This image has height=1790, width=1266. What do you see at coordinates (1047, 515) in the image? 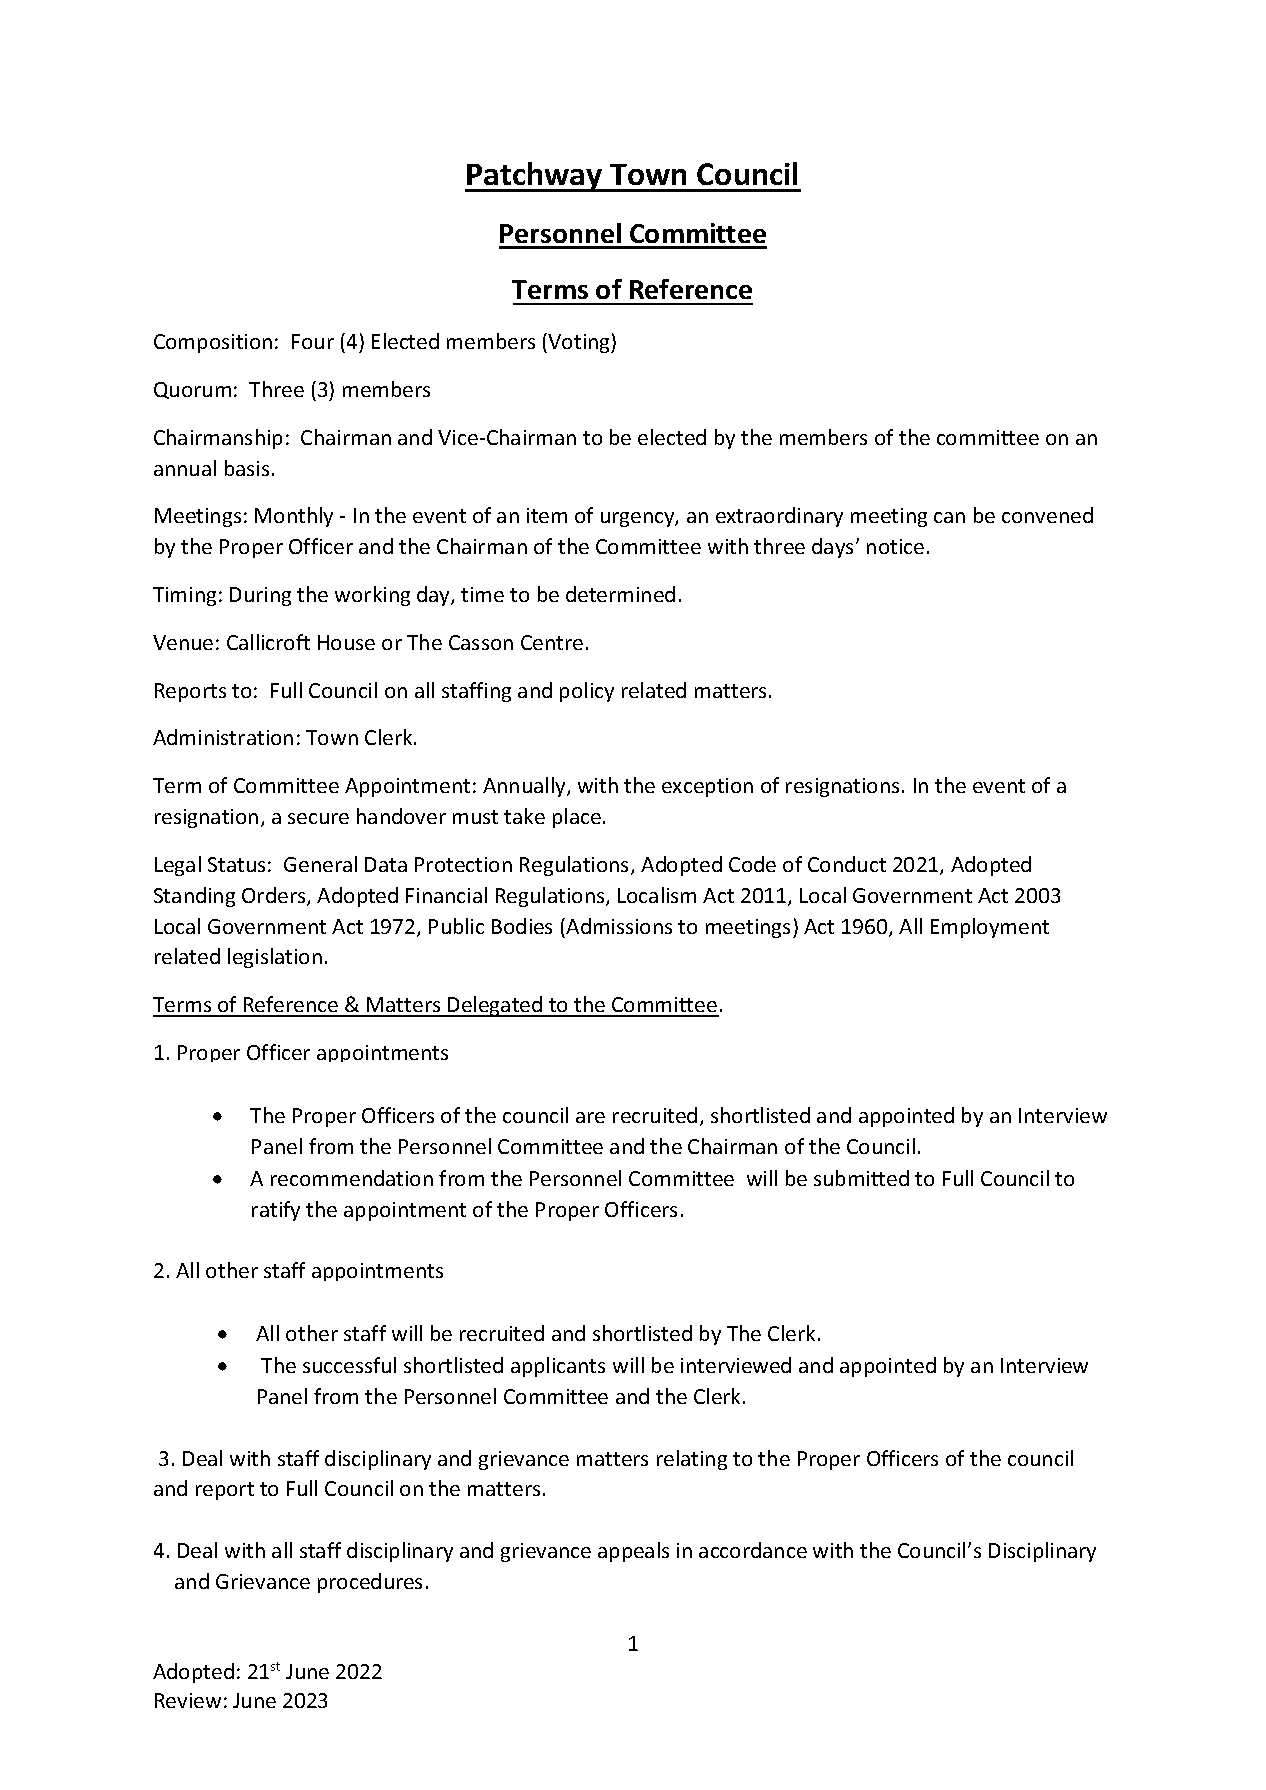
I see `convened` at bounding box center [1047, 515].
